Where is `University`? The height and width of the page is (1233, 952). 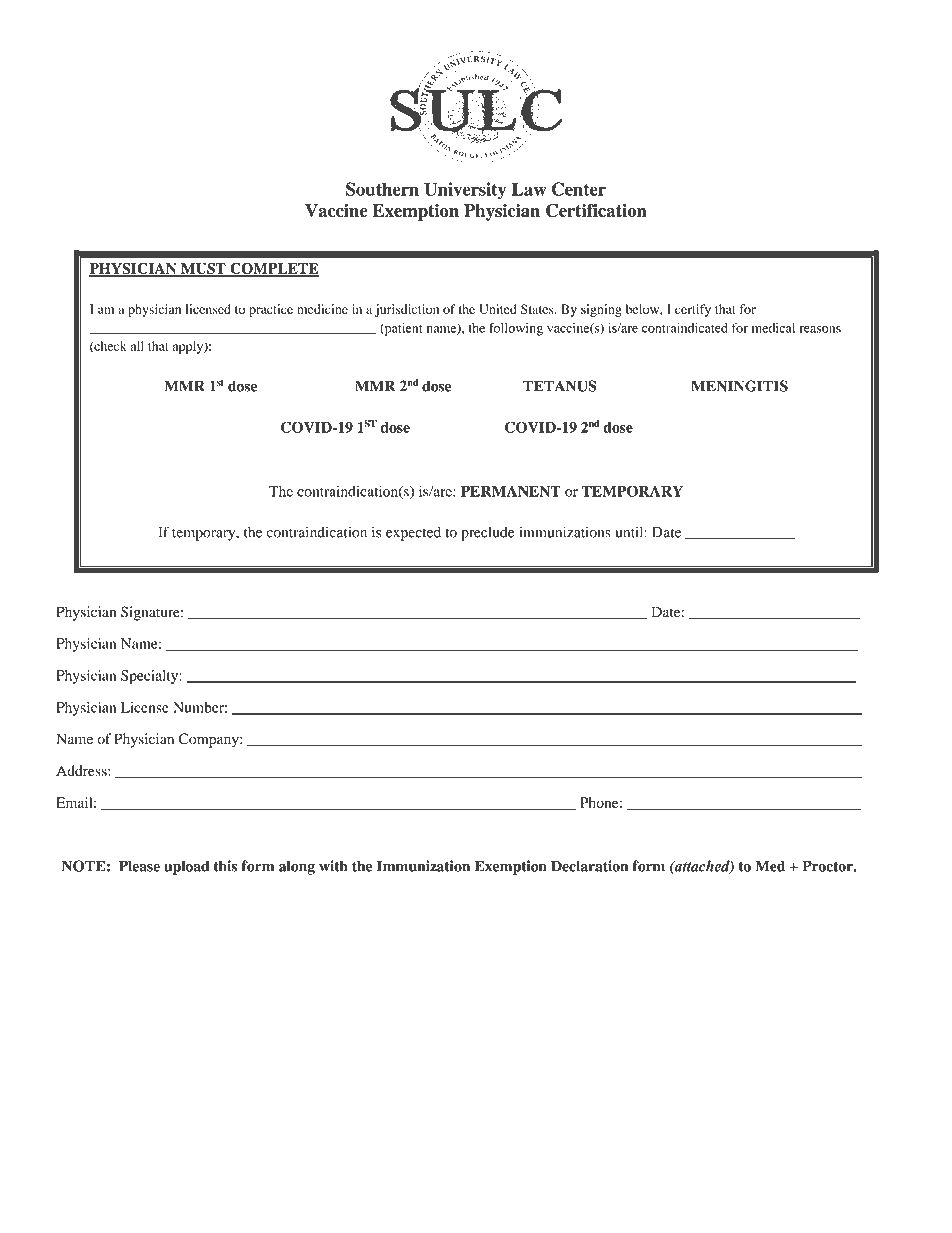 University is located at coordinates (465, 191).
